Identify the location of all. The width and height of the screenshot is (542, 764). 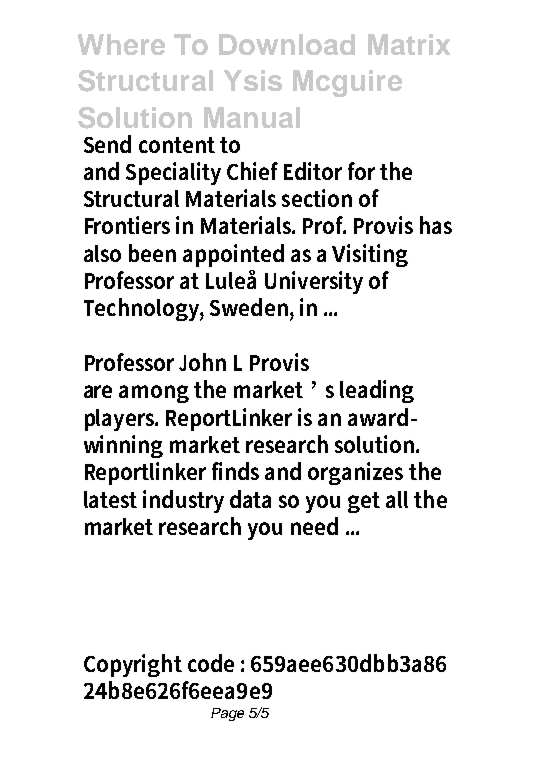
(397, 499).
